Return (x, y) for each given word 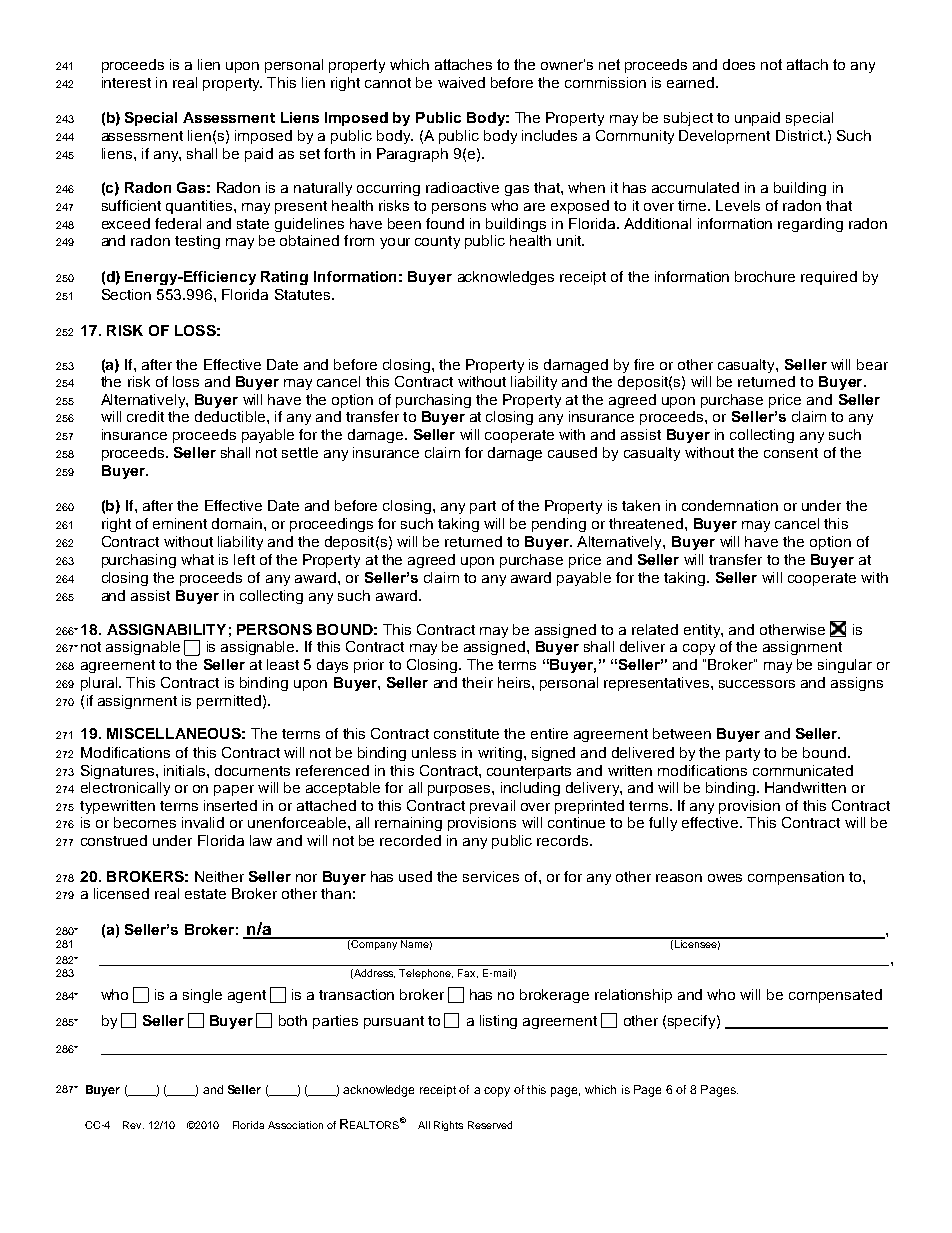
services (491, 876)
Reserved (490, 1125)
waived (461, 82)
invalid (203, 822)
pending (559, 525)
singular (845, 666)
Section (126, 294)
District (800, 135)
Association (295, 1125)
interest (126, 82)
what (197, 559)
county (437, 242)
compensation (796, 878)
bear (872, 364)
